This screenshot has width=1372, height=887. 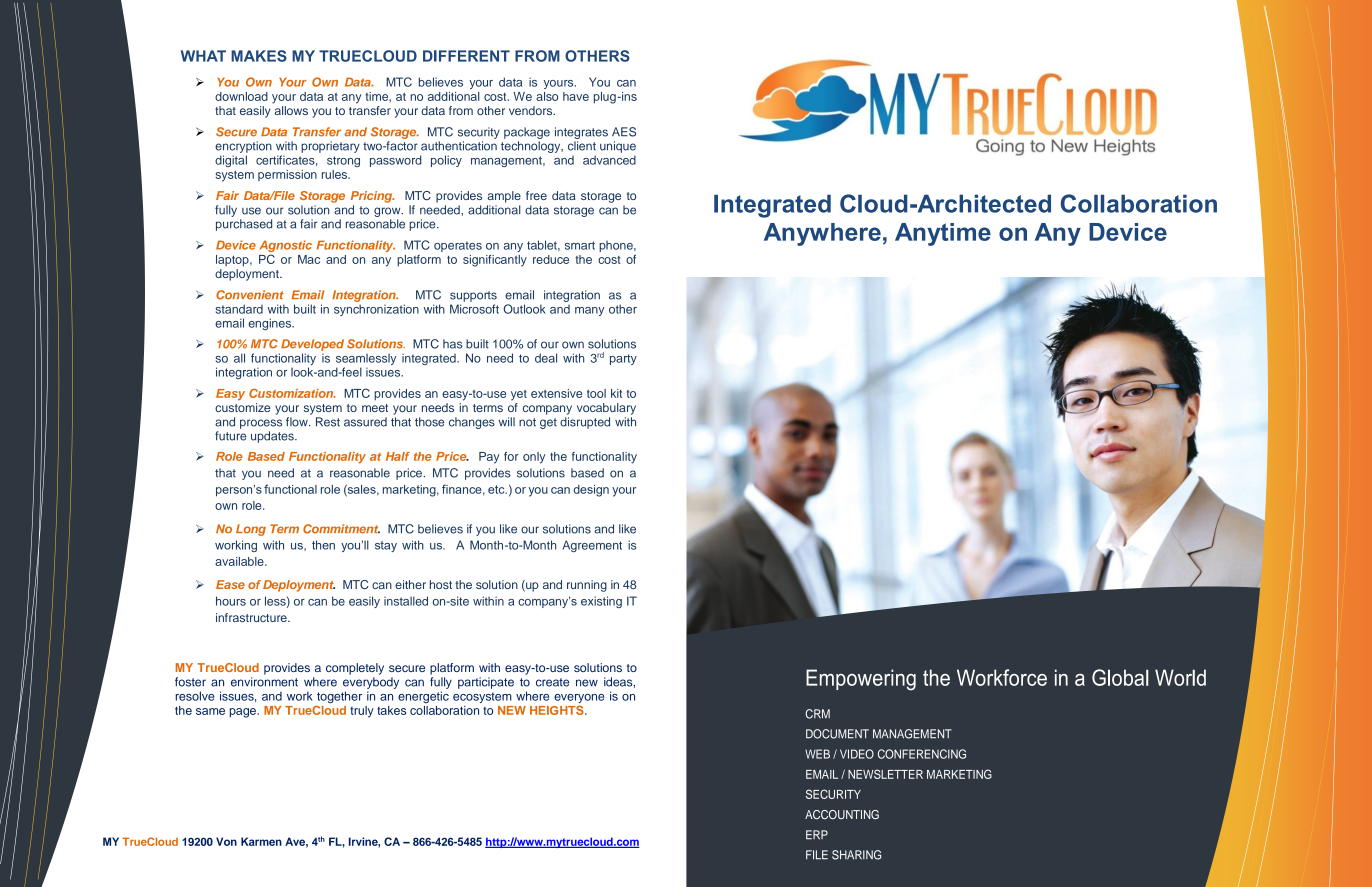 I want to click on AES, so click(x=624, y=132).
